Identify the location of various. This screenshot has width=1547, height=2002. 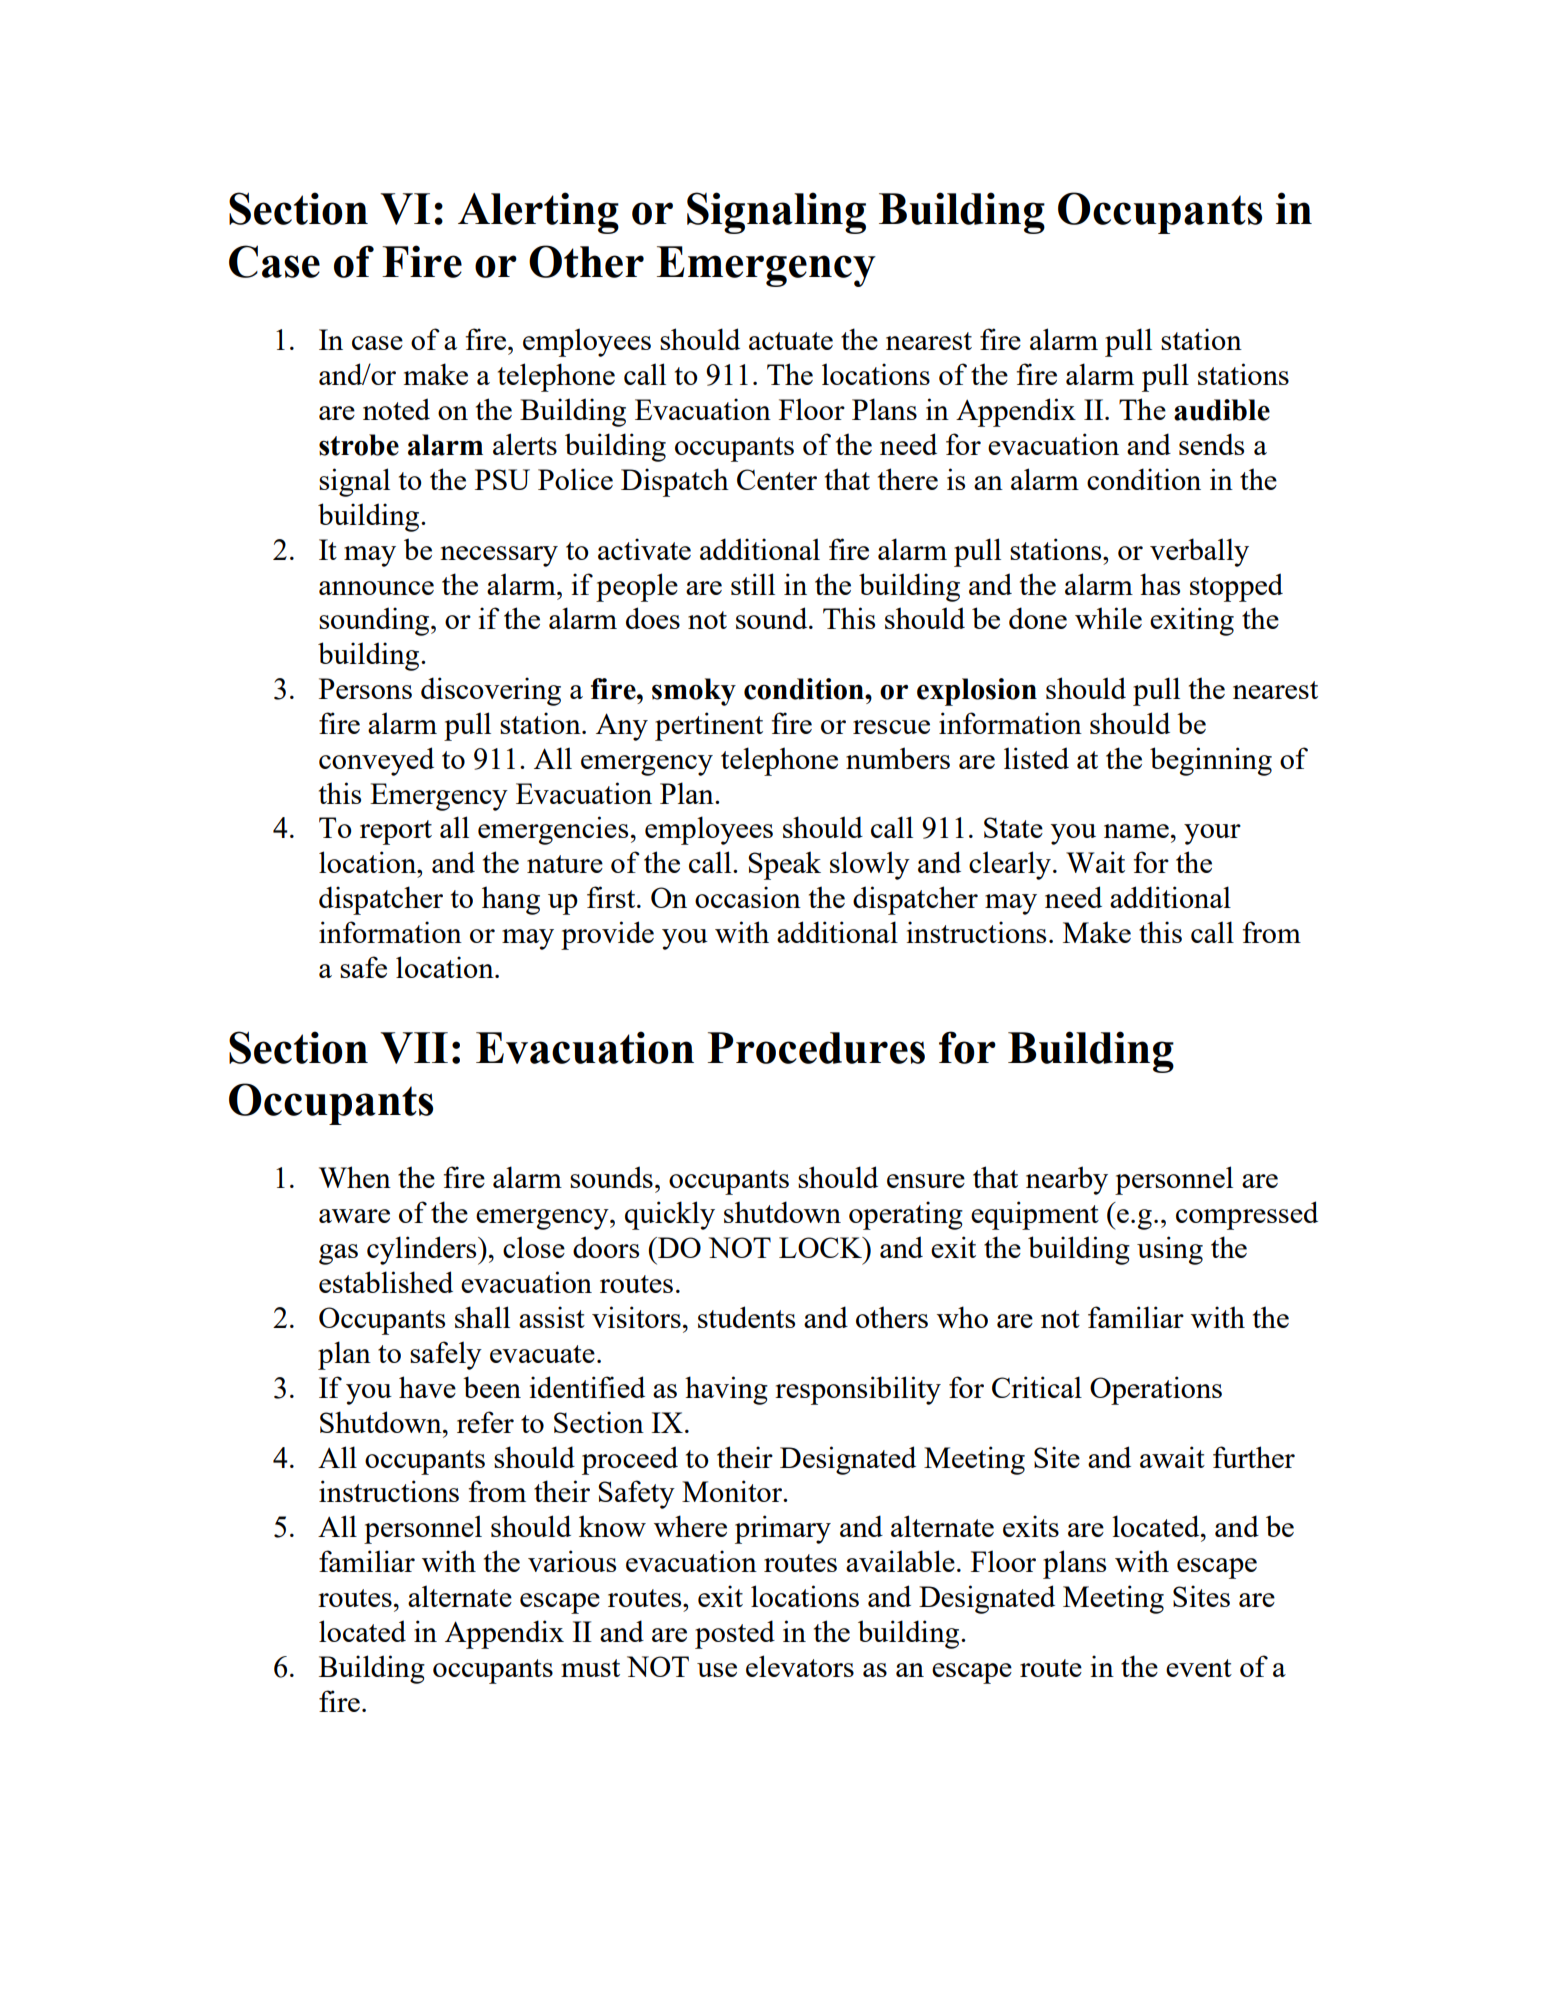
(572, 1561).
